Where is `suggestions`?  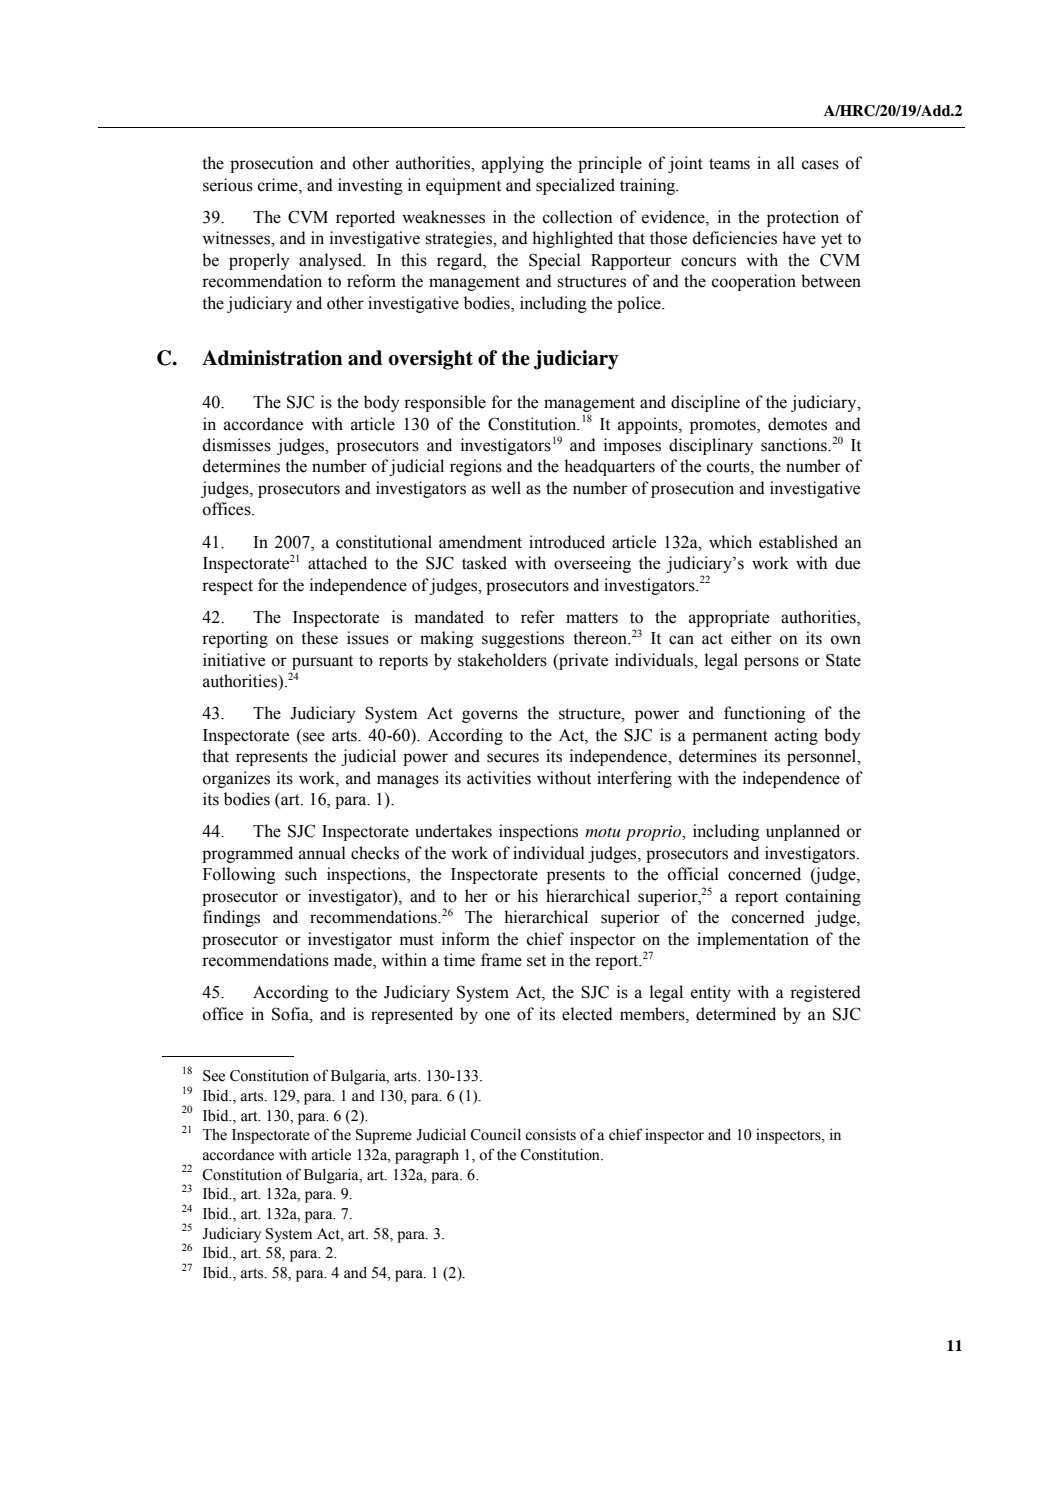 suggestions is located at coordinates (523, 639).
